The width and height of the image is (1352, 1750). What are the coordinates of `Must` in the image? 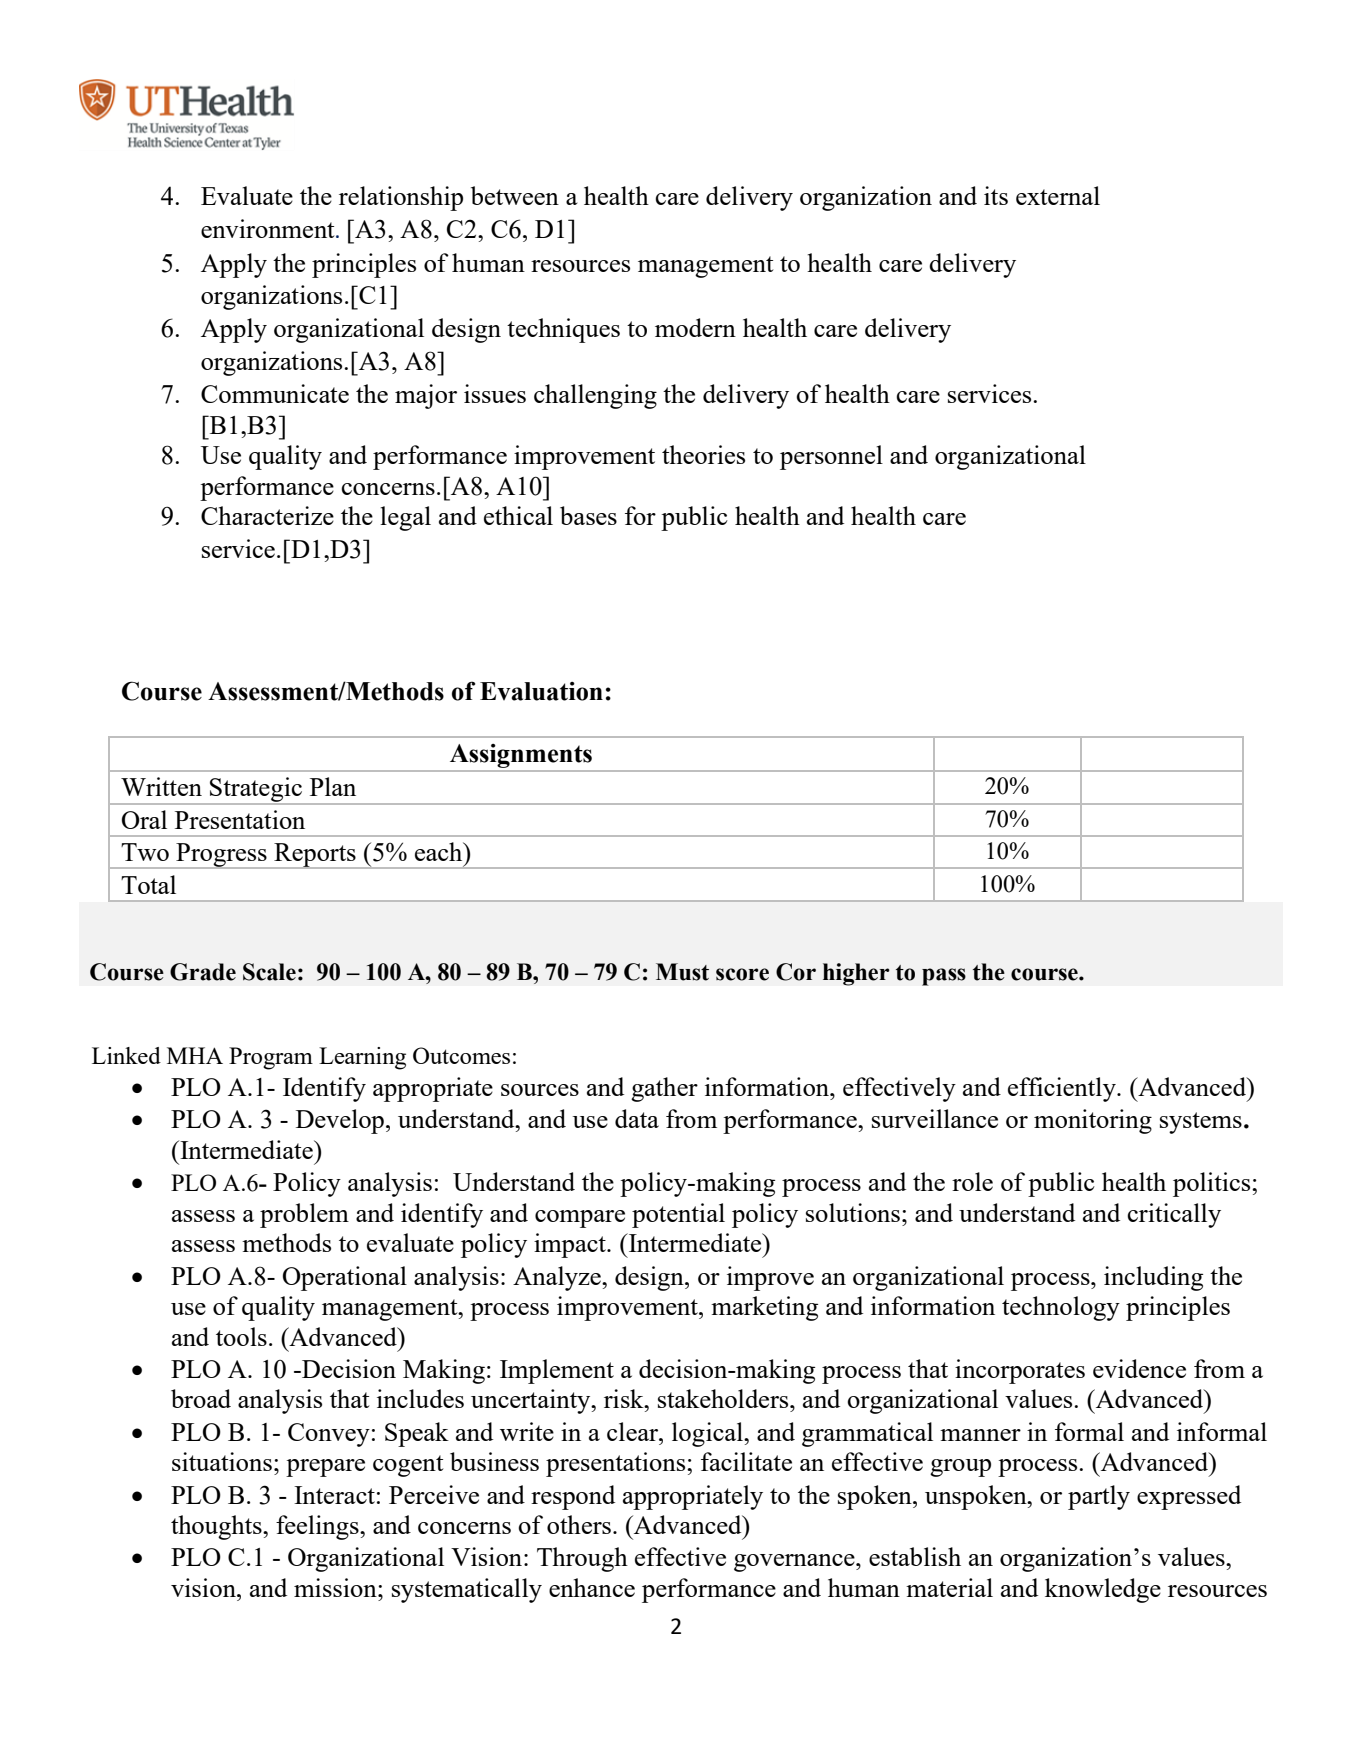 It's located at (682, 972).
